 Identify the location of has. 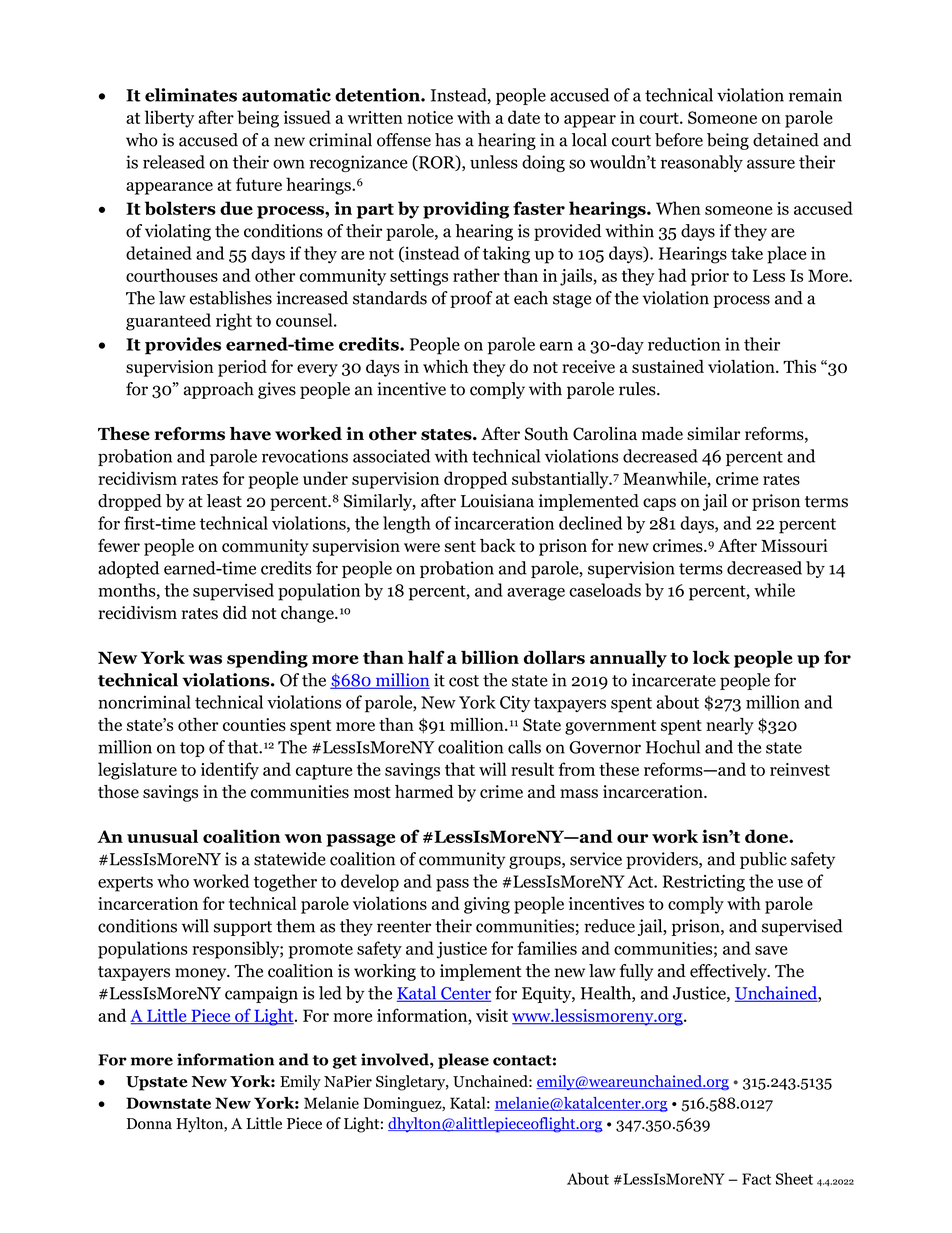
(448, 140).
